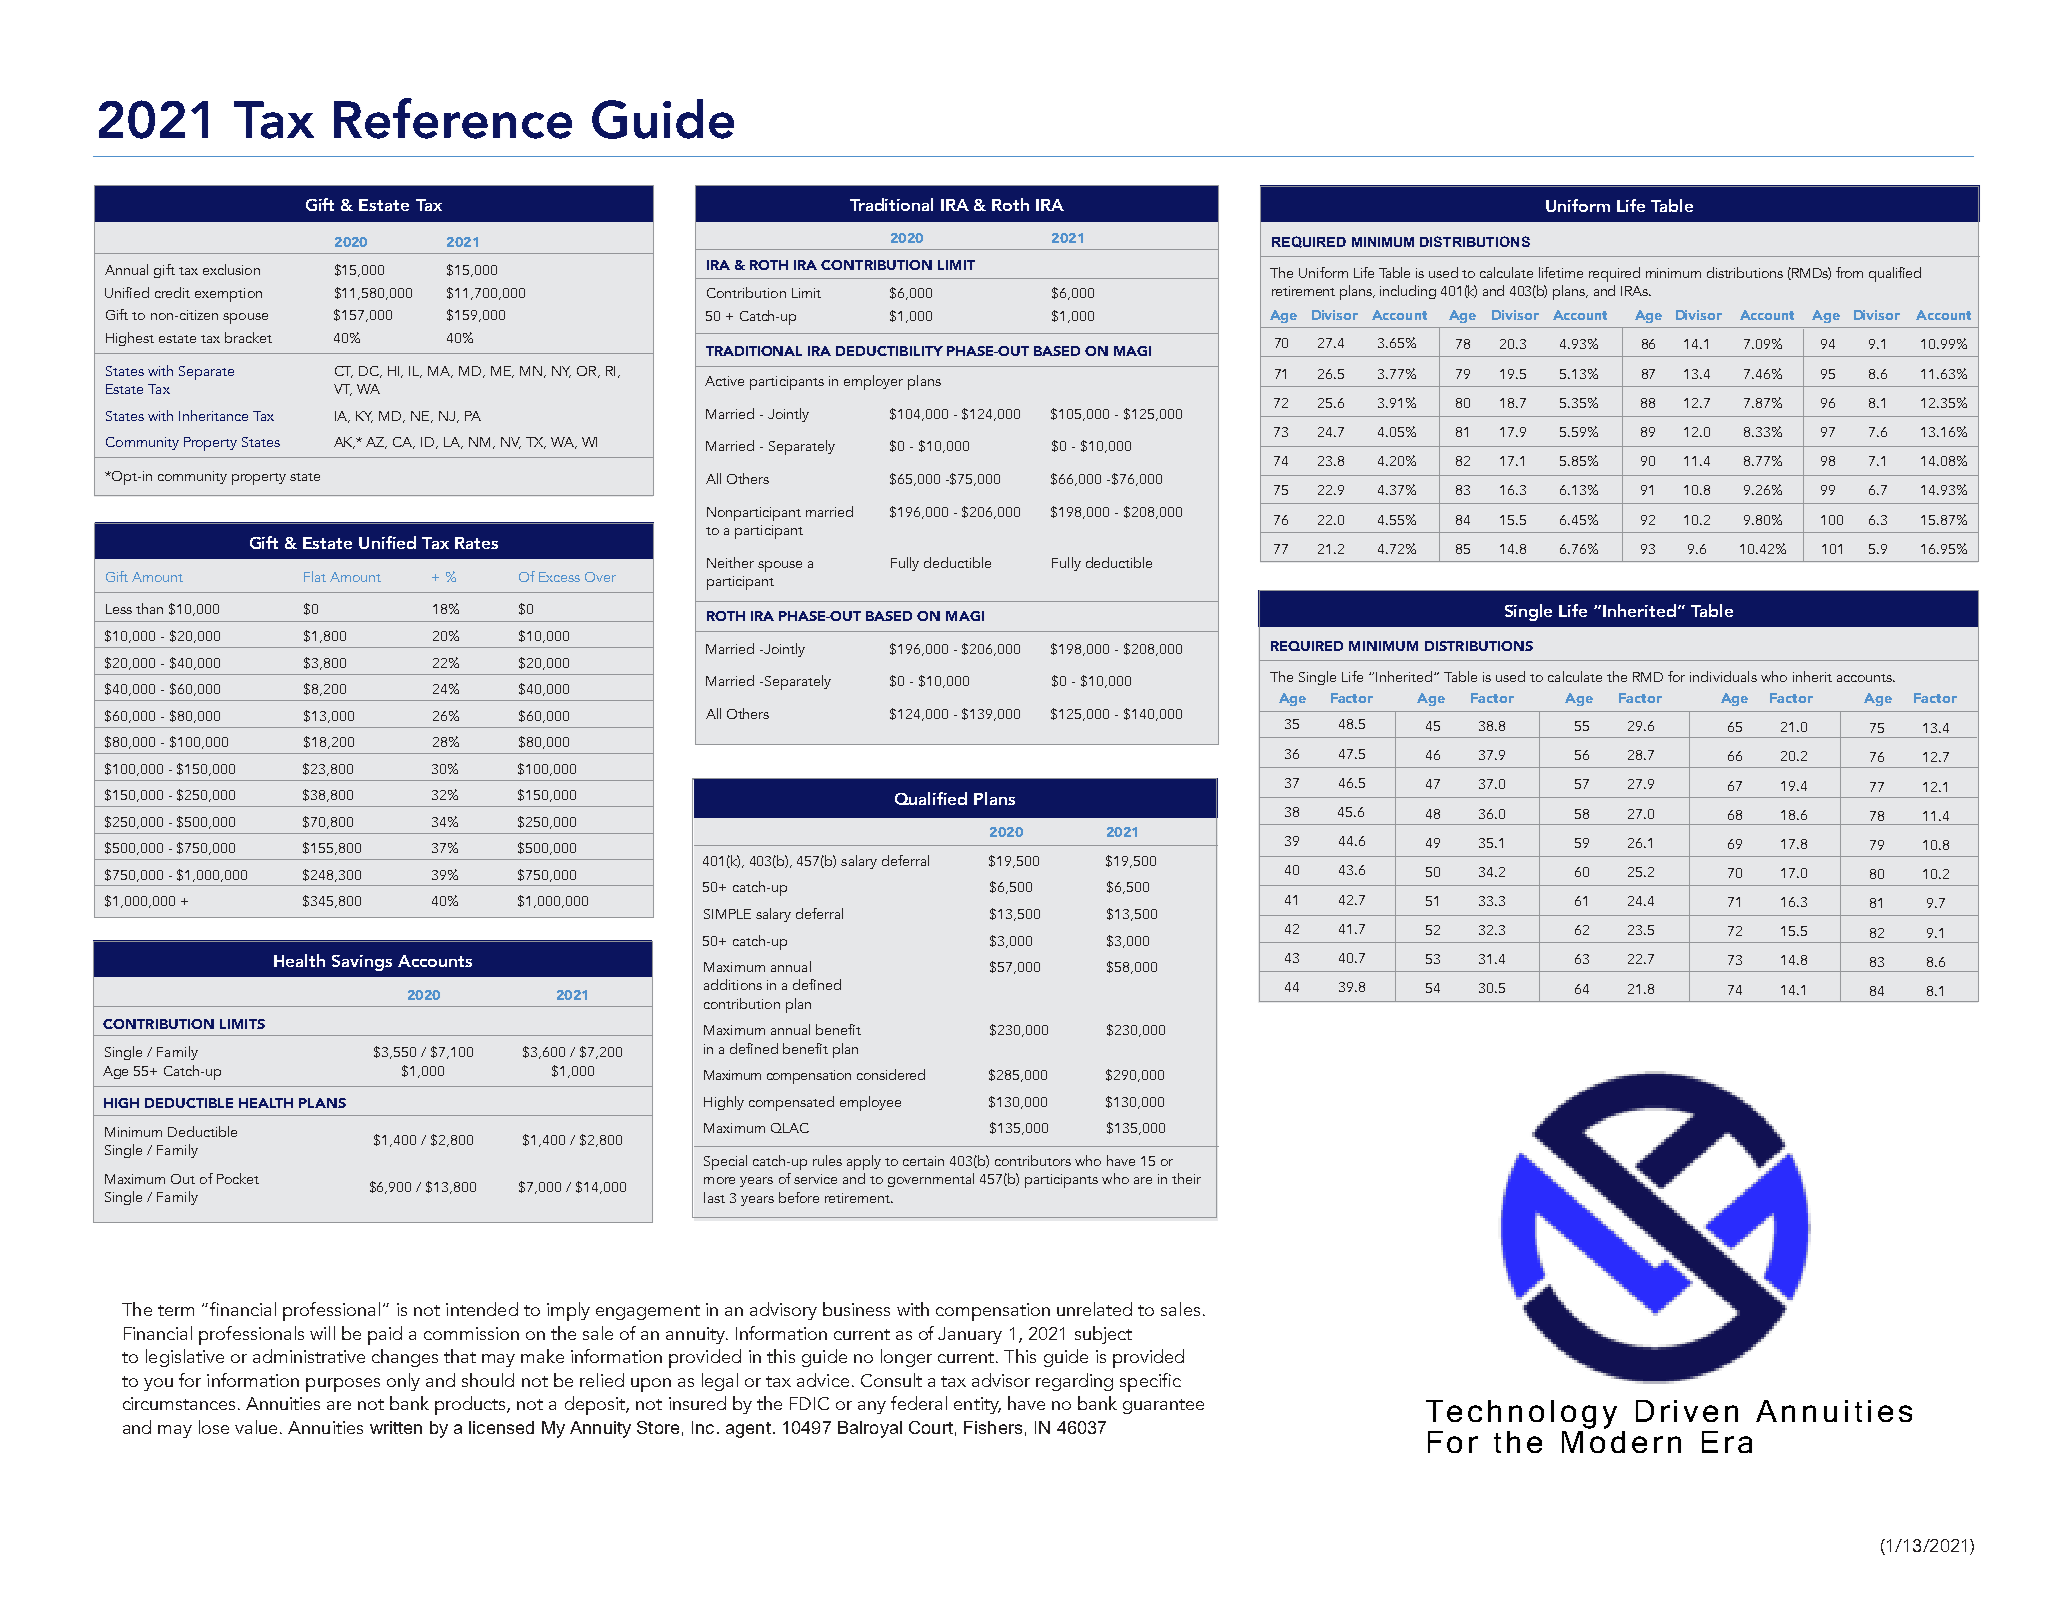 The image size is (2072, 1601). Describe the element at coordinates (343, 1385) in the page. I see `purposes` at that location.
